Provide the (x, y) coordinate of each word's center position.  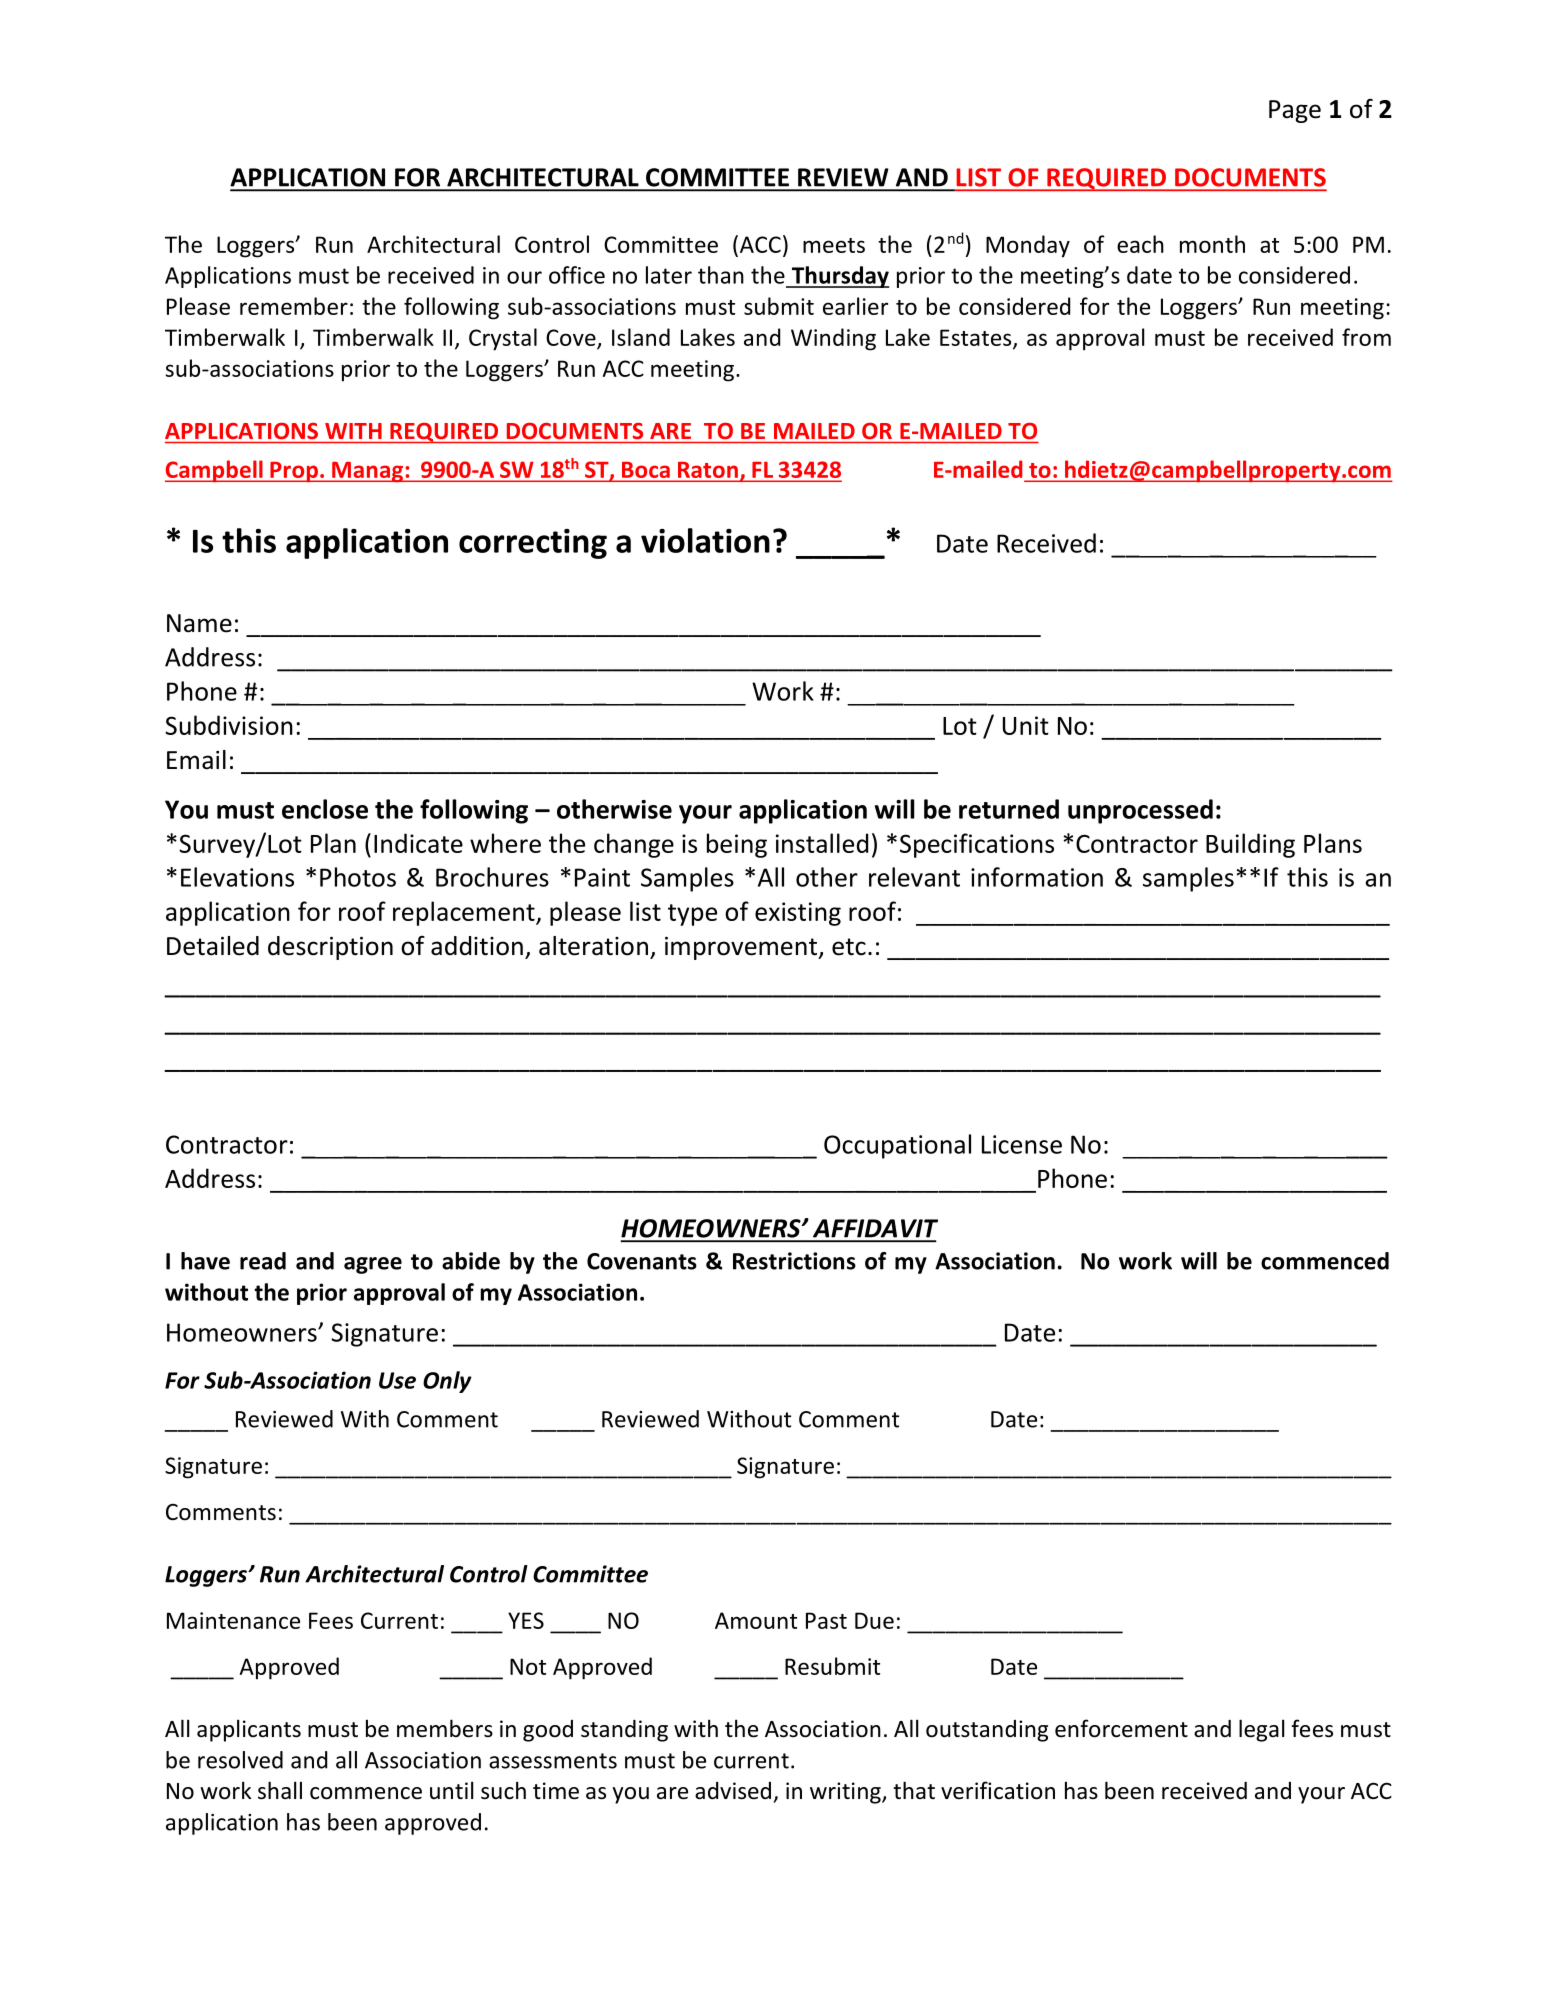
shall (280, 1790)
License (1022, 1144)
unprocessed (1140, 811)
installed (822, 843)
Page (1295, 111)
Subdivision (229, 725)
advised (733, 1791)
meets (834, 245)
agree (373, 1265)
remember (294, 306)
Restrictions (794, 1261)
